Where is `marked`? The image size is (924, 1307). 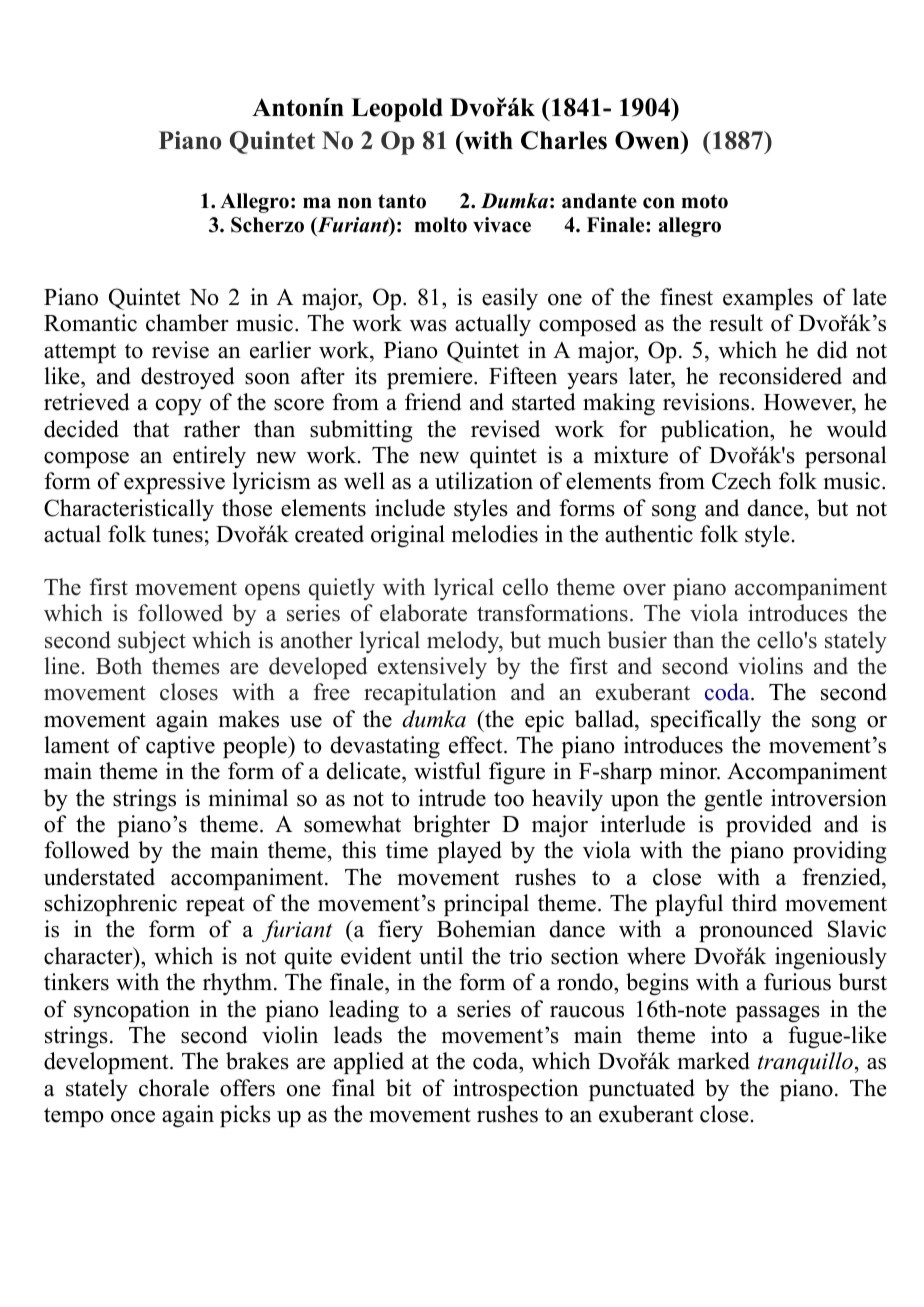 marked is located at coordinates (713, 1061).
